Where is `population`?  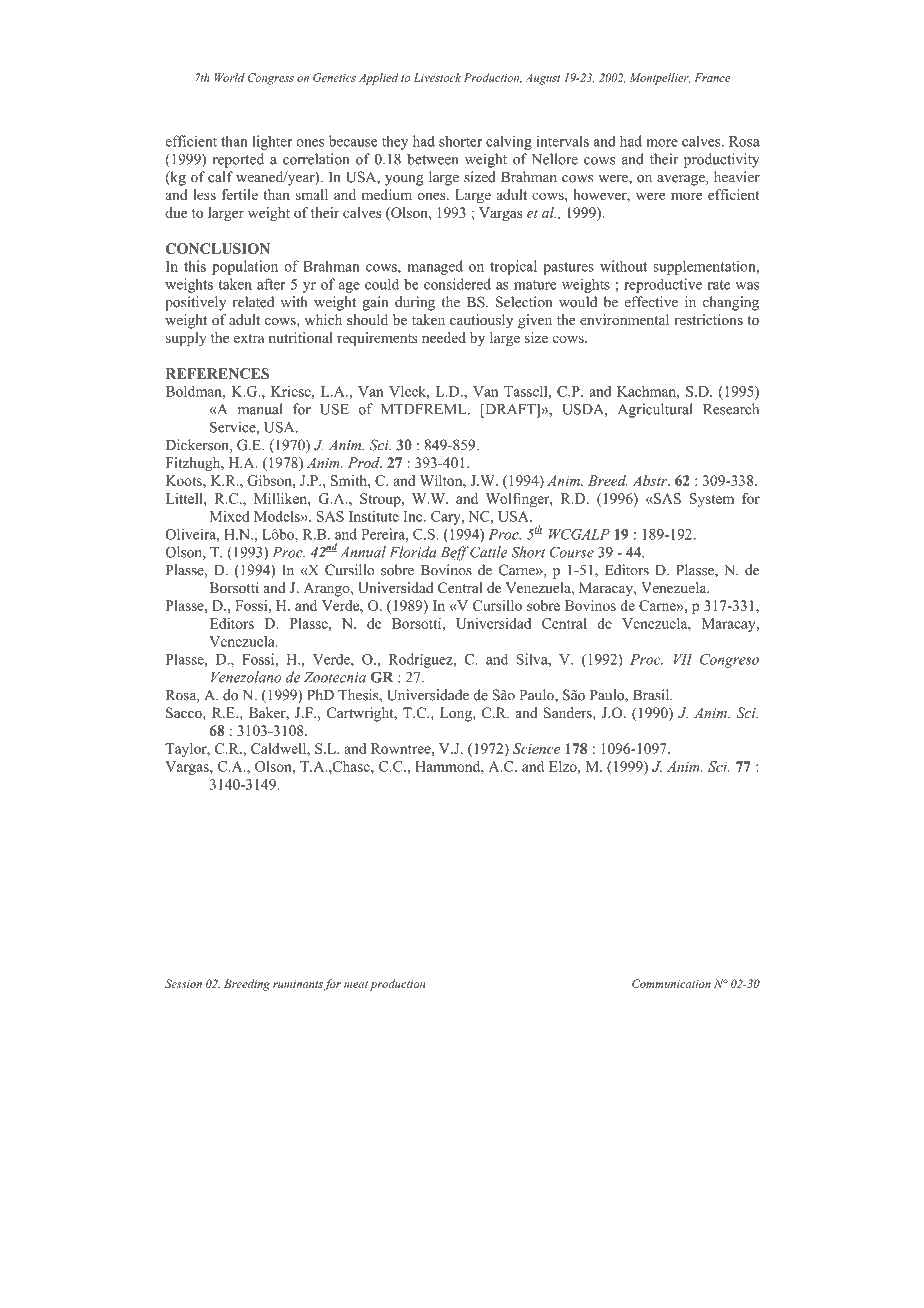 population is located at coordinates (245, 267).
